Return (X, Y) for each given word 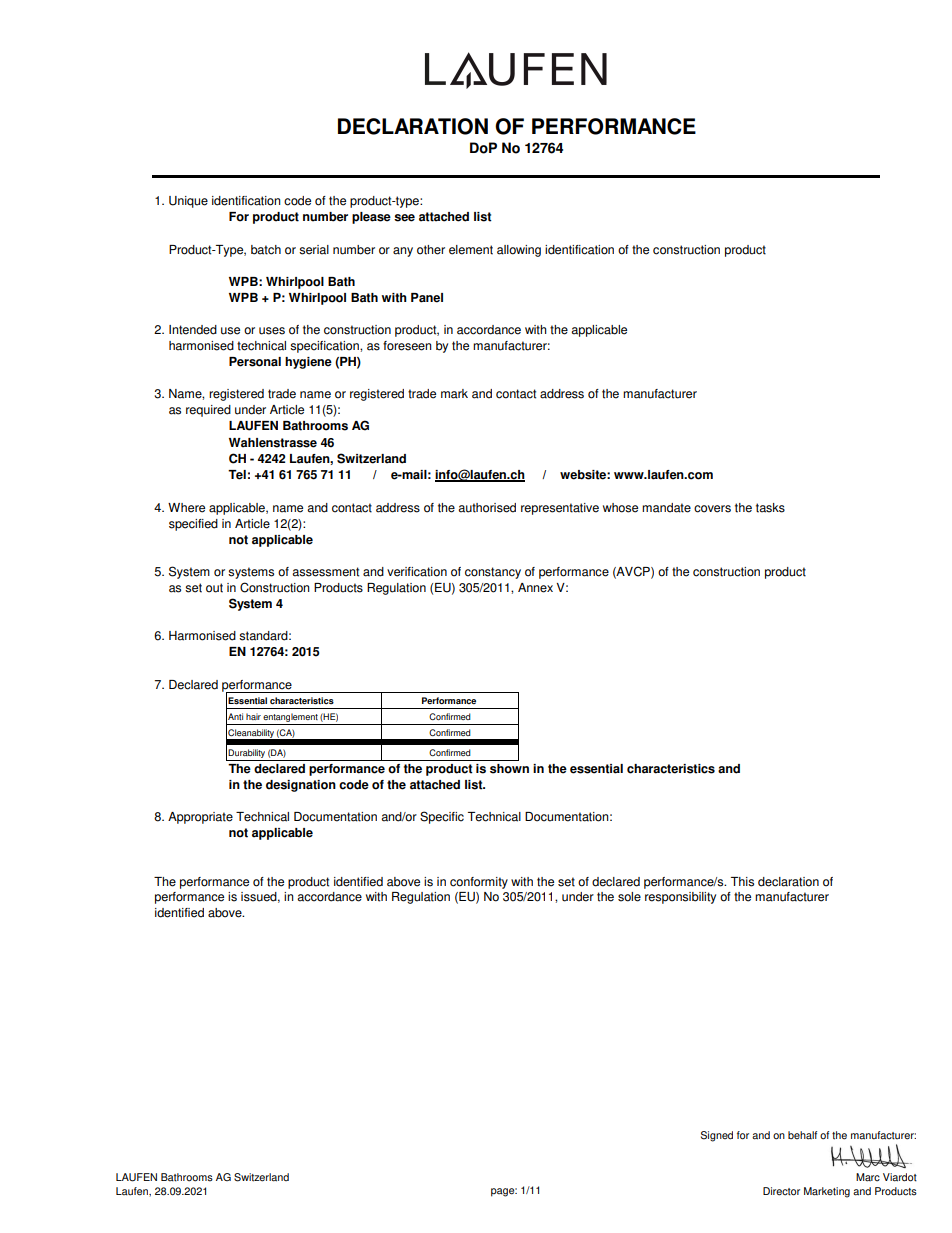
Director (781, 1191)
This (742, 882)
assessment (325, 572)
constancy (493, 573)
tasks (770, 508)
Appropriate (200, 818)
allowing (519, 251)
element (471, 250)
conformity (479, 883)
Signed (717, 1136)
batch (266, 250)
